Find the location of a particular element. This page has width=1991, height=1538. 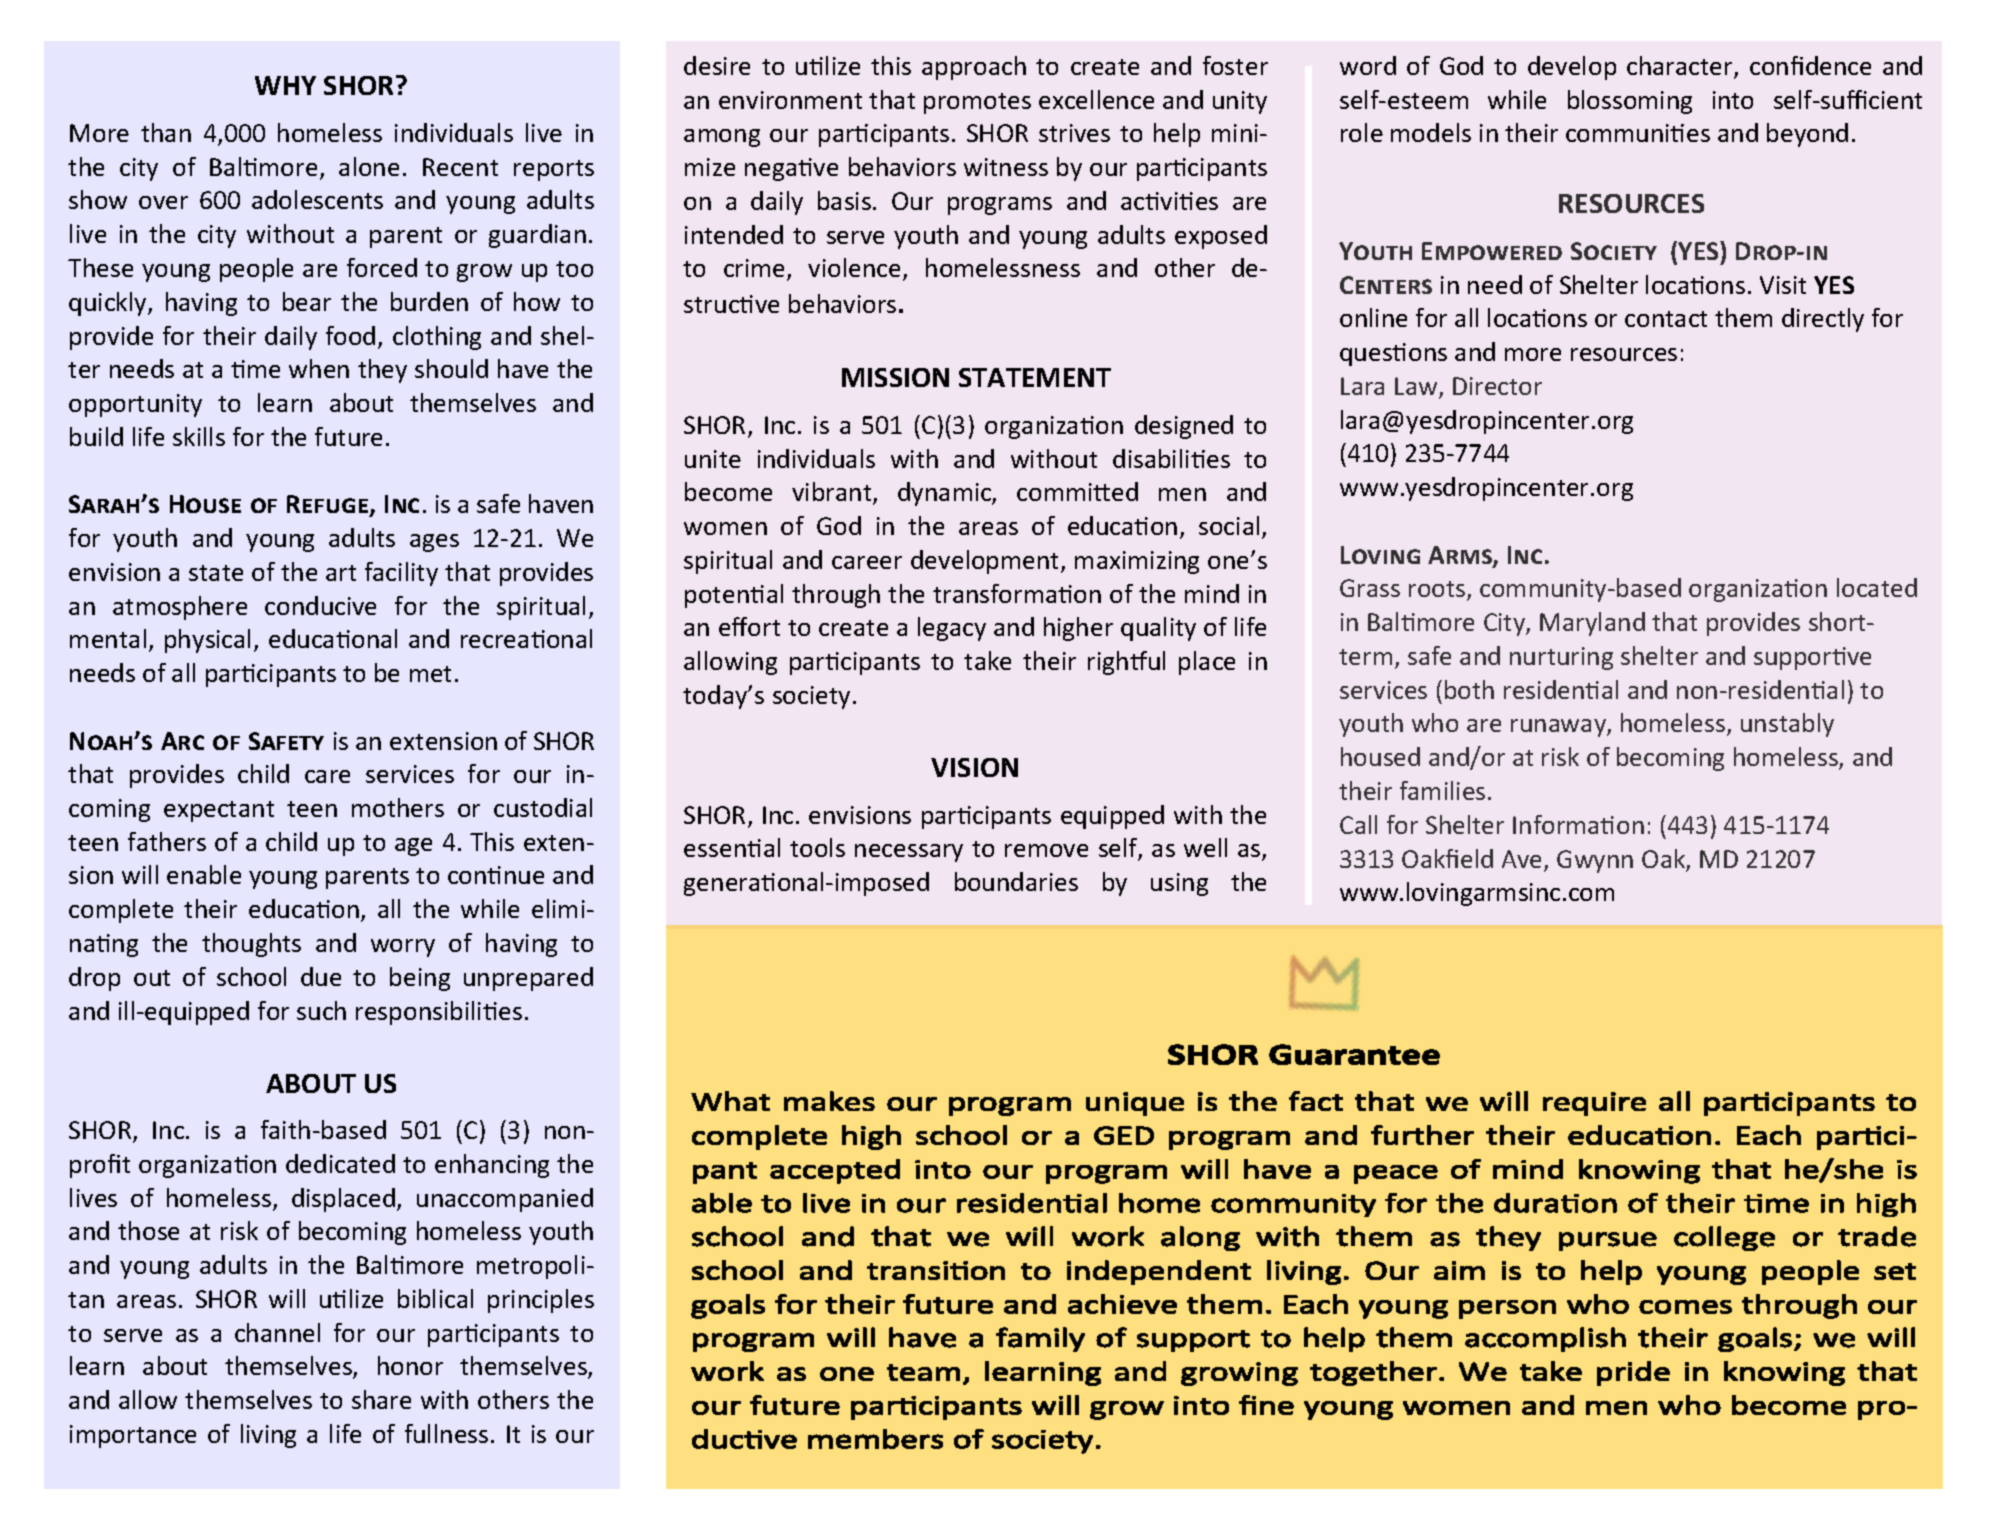

promotes is located at coordinates (977, 103).
